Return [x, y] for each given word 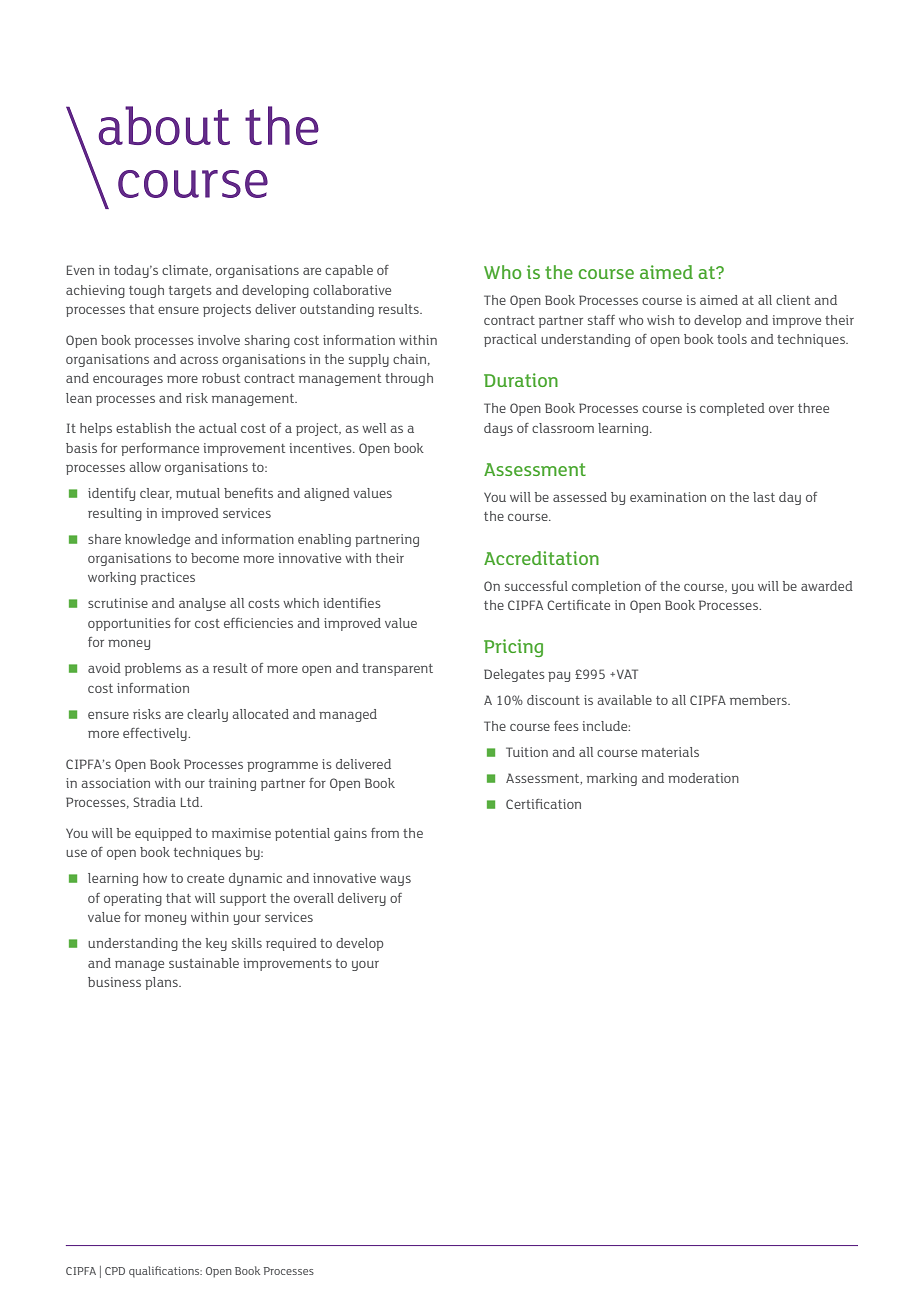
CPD [115, 1271]
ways [395, 880]
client [793, 300]
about [164, 125]
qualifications [165, 1271]
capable [349, 271]
